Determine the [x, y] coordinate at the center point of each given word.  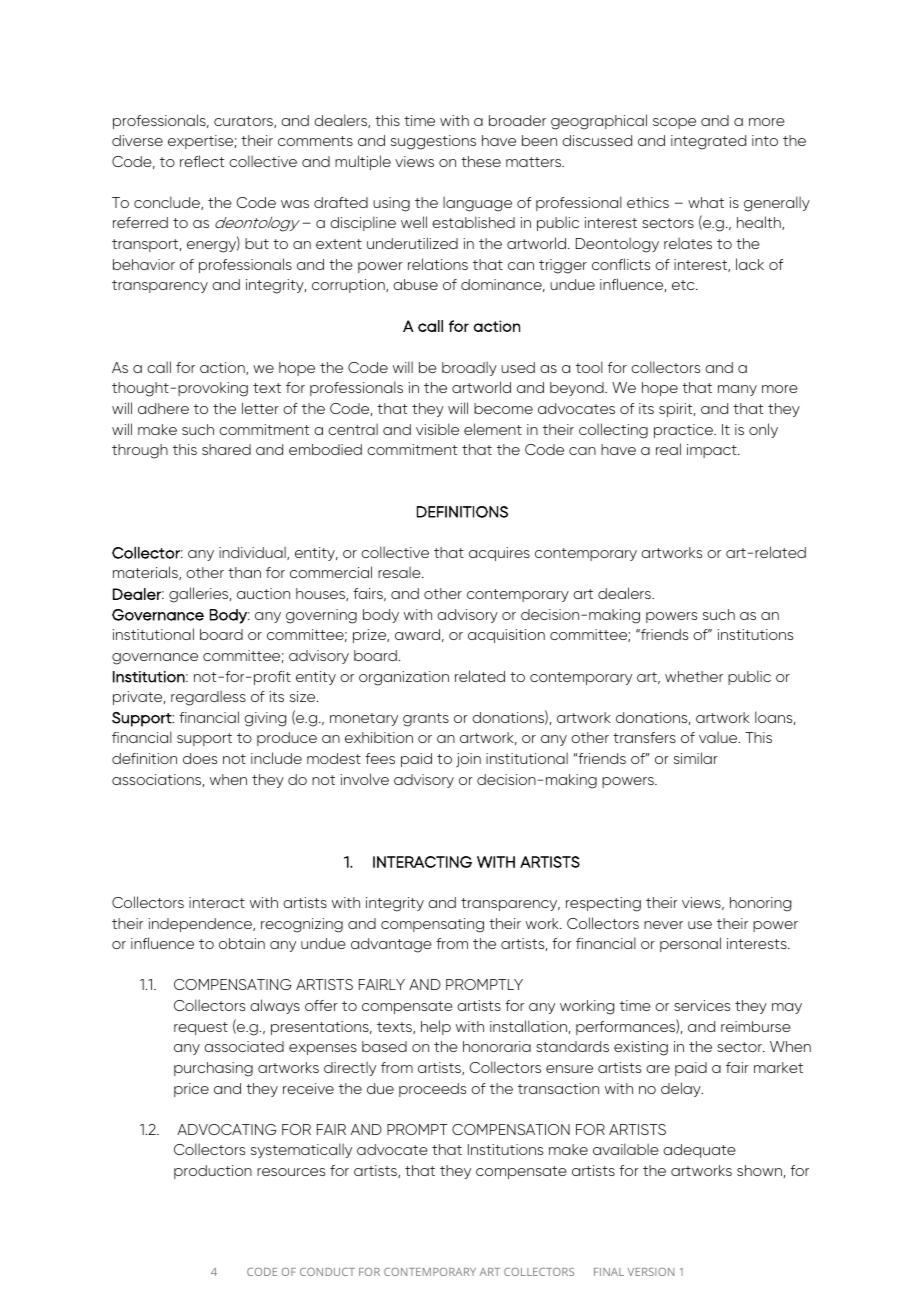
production [213, 1172]
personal [690, 944]
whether [694, 676]
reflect [202, 161]
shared [226, 449]
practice [684, 431]
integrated [708, 142]
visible [437, 429]
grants [426, 720]
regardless [208, 698]
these [481, 161]
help [436, 1027]
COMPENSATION [511, 1129]
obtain [242, 943]
